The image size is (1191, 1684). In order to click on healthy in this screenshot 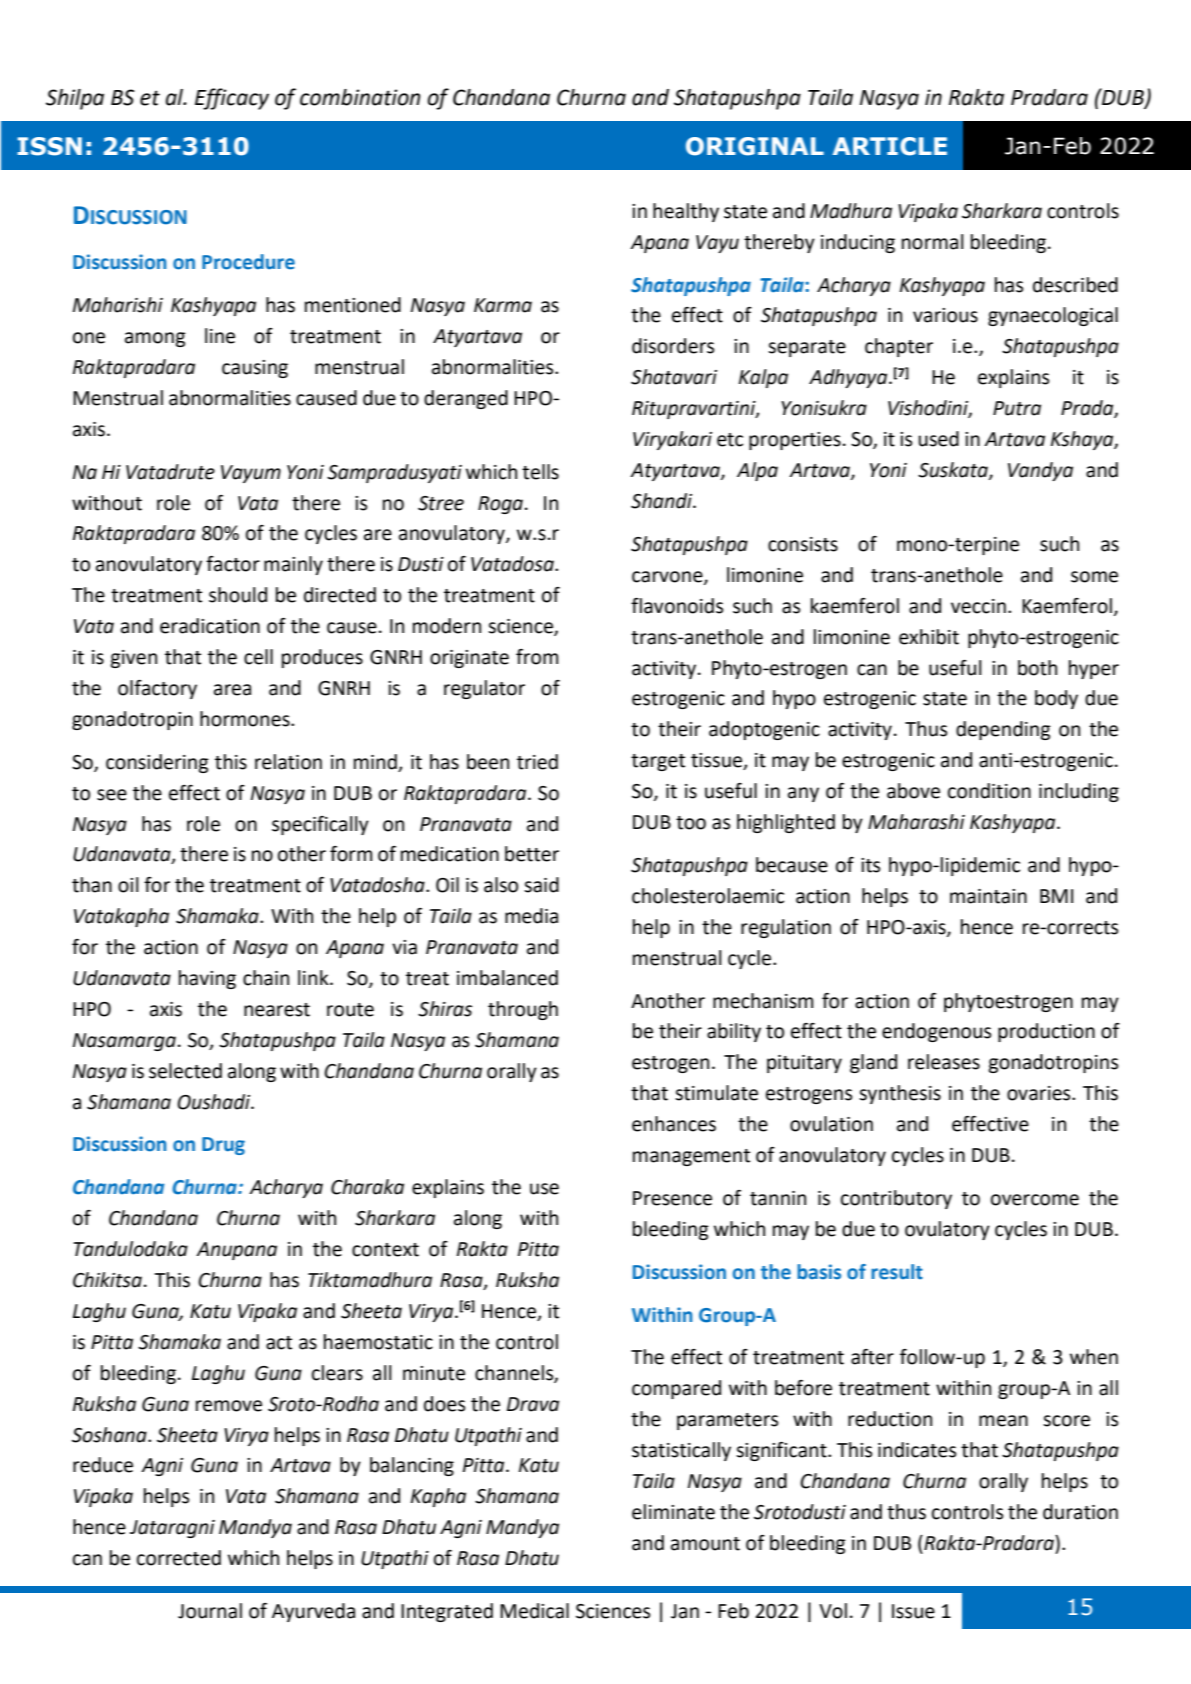, I will do `click(686, 212)`.
